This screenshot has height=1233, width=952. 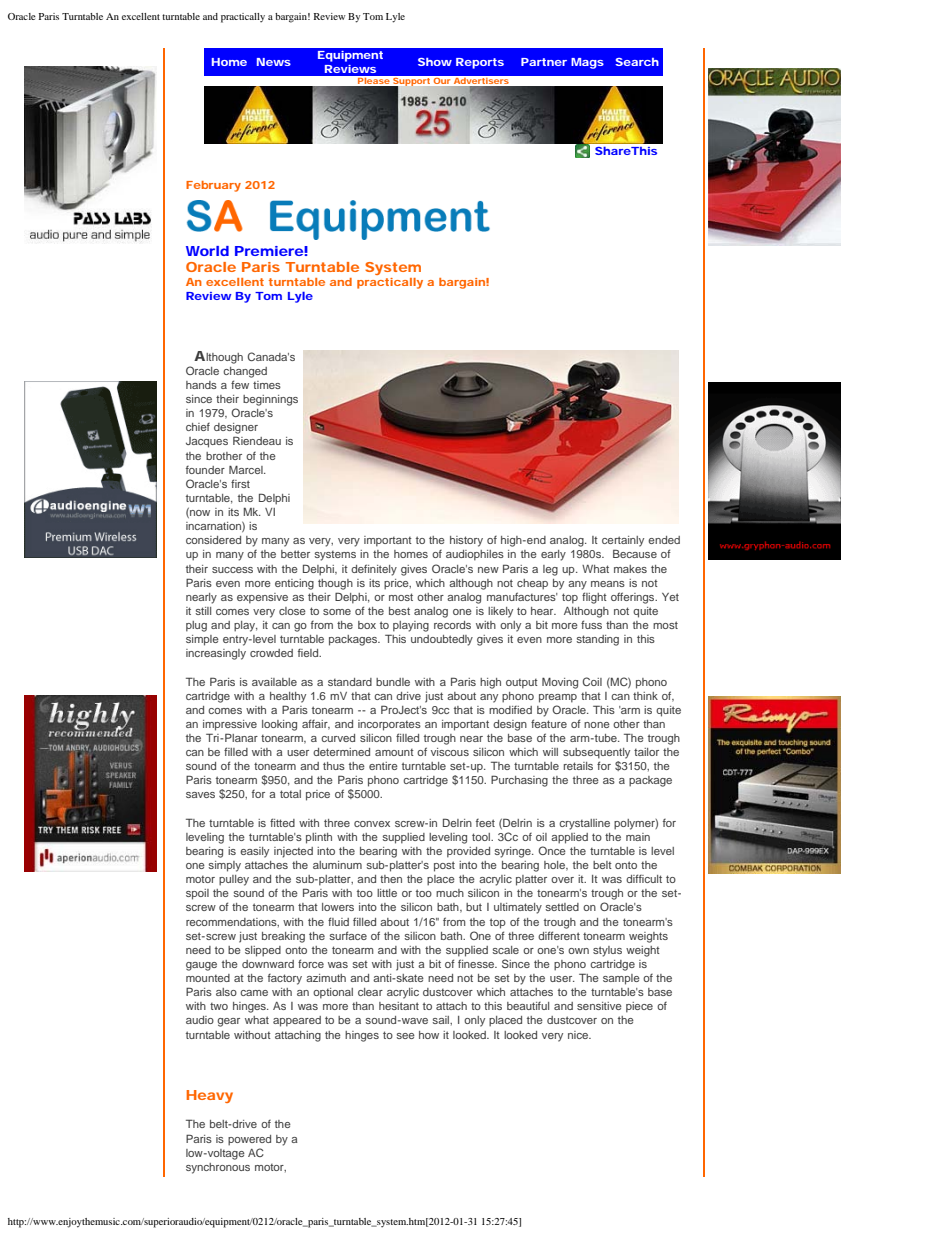 What do you see at coordinates (274, 62) in the screenshot?
I see `News` at bounding box center [274, 62].
